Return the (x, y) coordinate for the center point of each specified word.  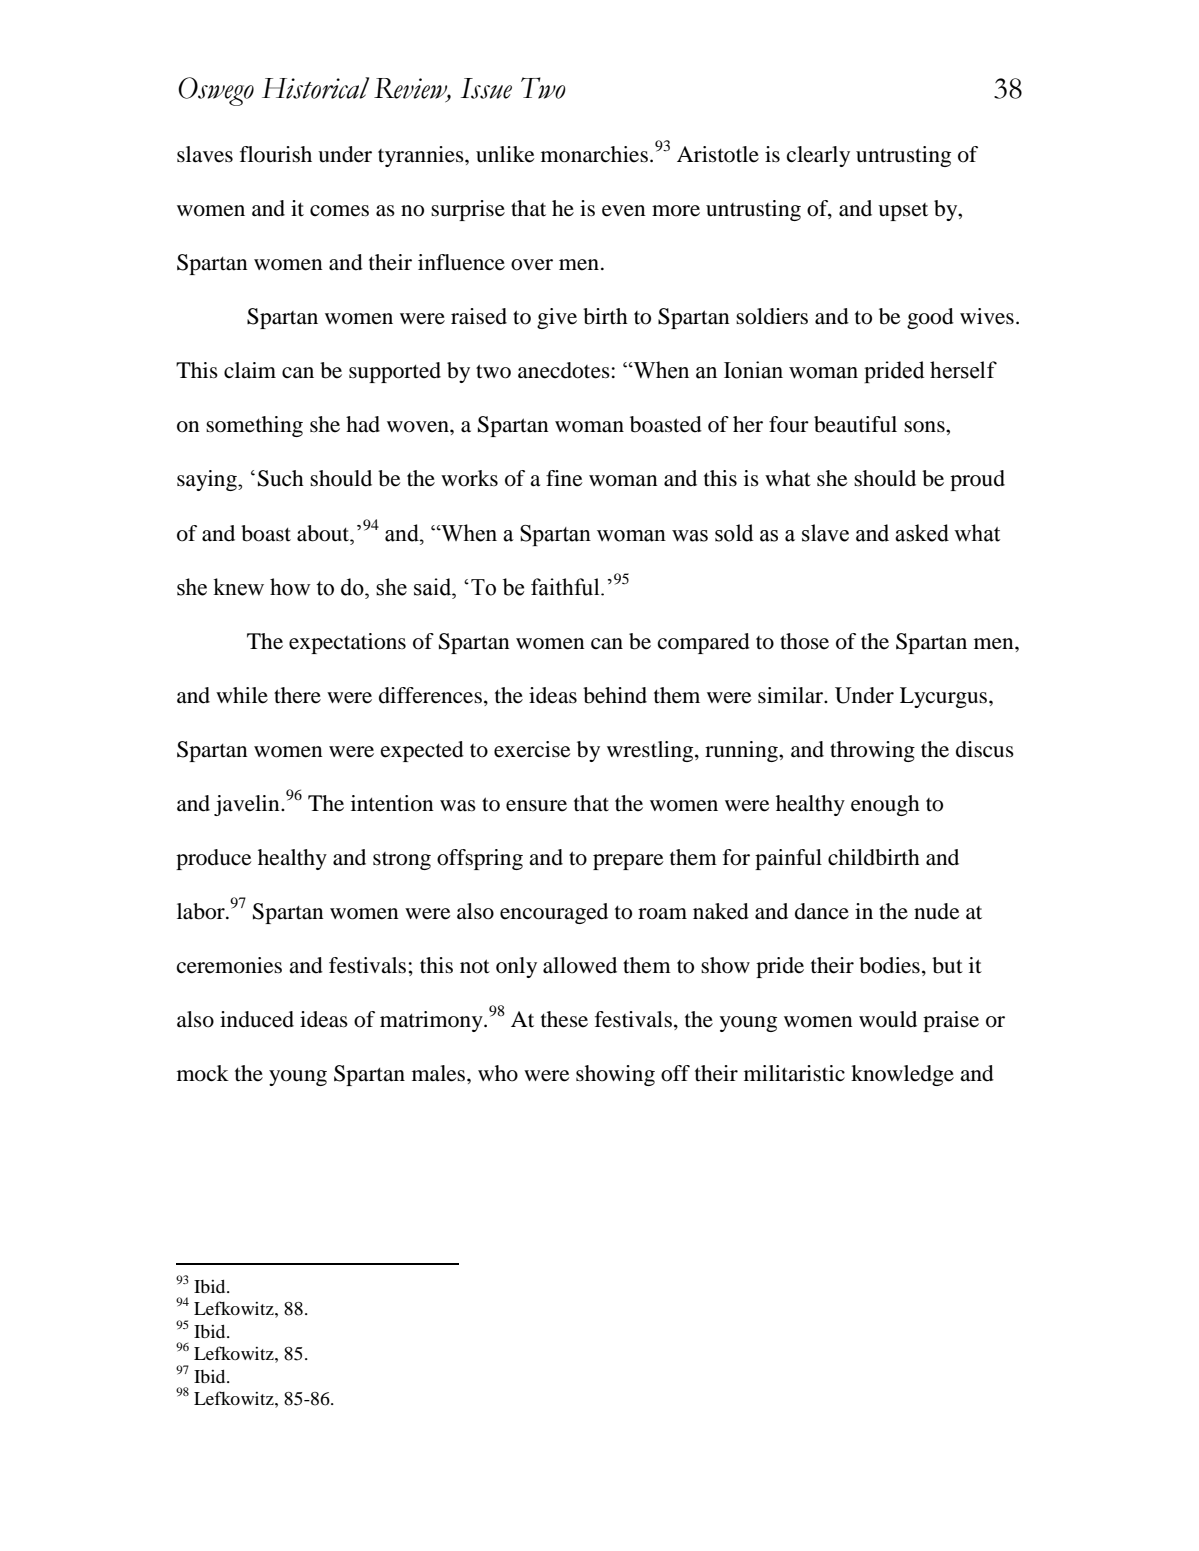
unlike (505, 154)
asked (922, 533)
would (888, 1019)
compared (704, 643)
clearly (818, 156)
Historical (315, 88)
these (564, 1019)
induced (257, 1019)
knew (238, 587)
